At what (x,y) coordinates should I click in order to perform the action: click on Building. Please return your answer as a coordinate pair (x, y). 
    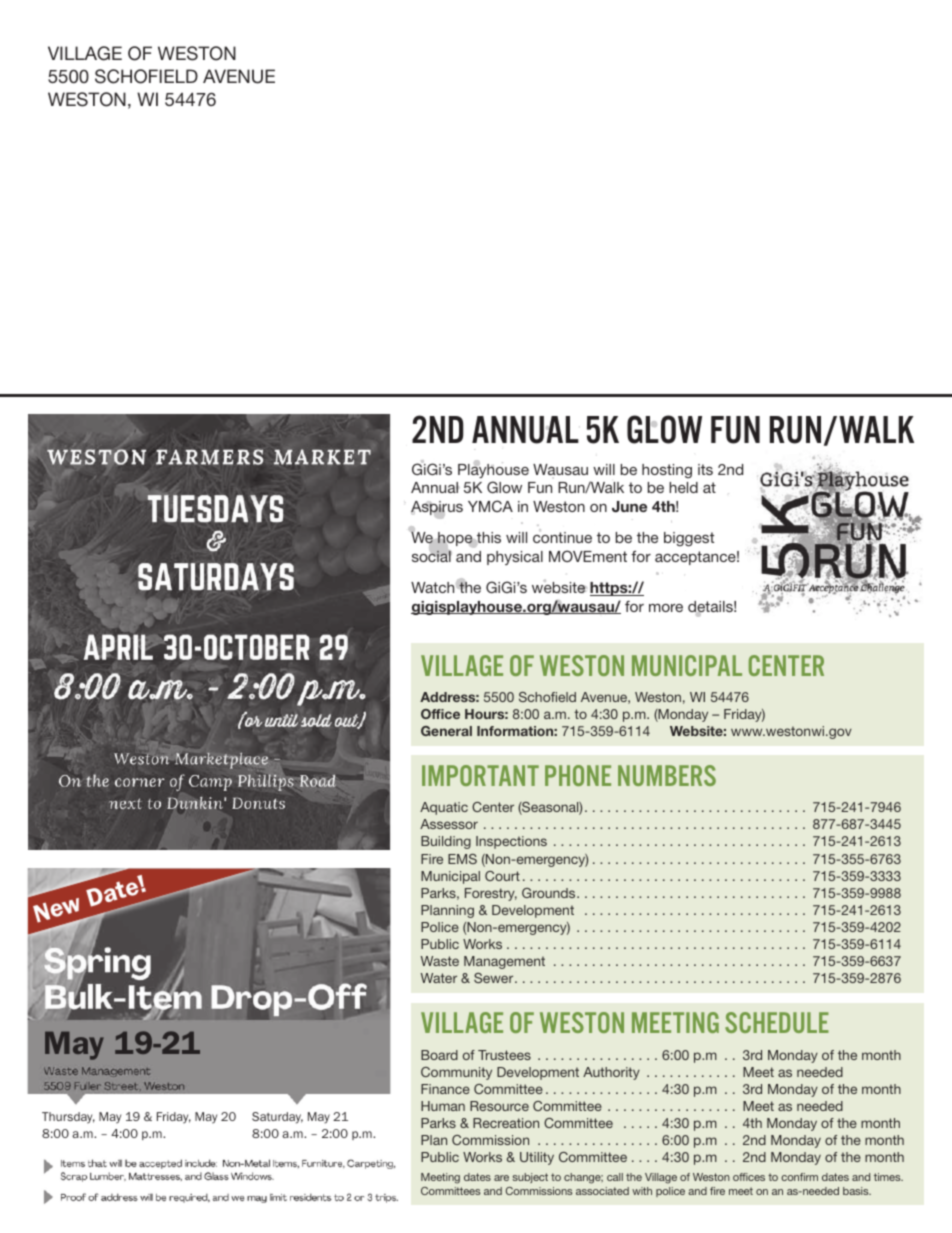
    Looking at the image, I should click on (446, 842).
